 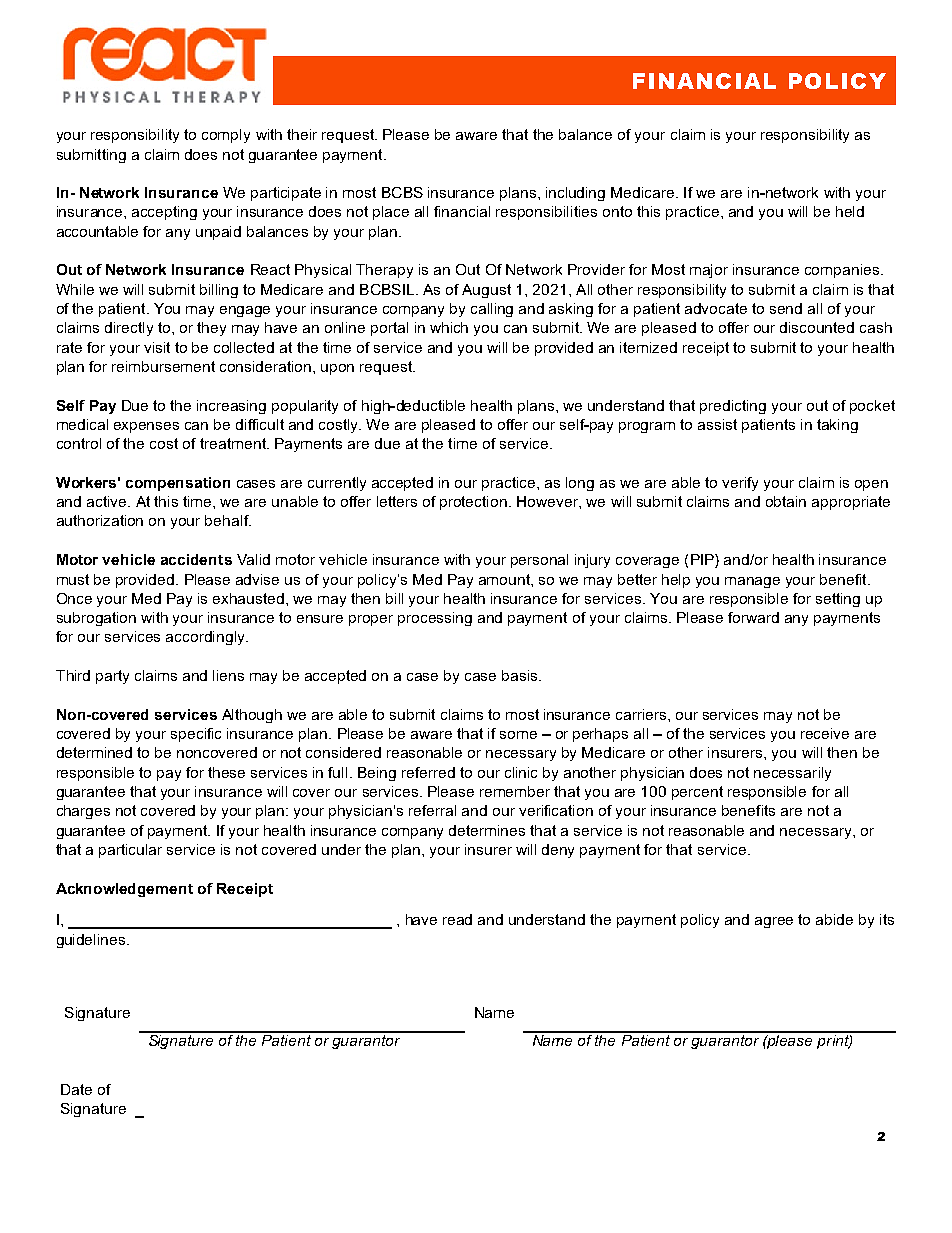 I want to click on necessarily, so click(x=792, y=774).
